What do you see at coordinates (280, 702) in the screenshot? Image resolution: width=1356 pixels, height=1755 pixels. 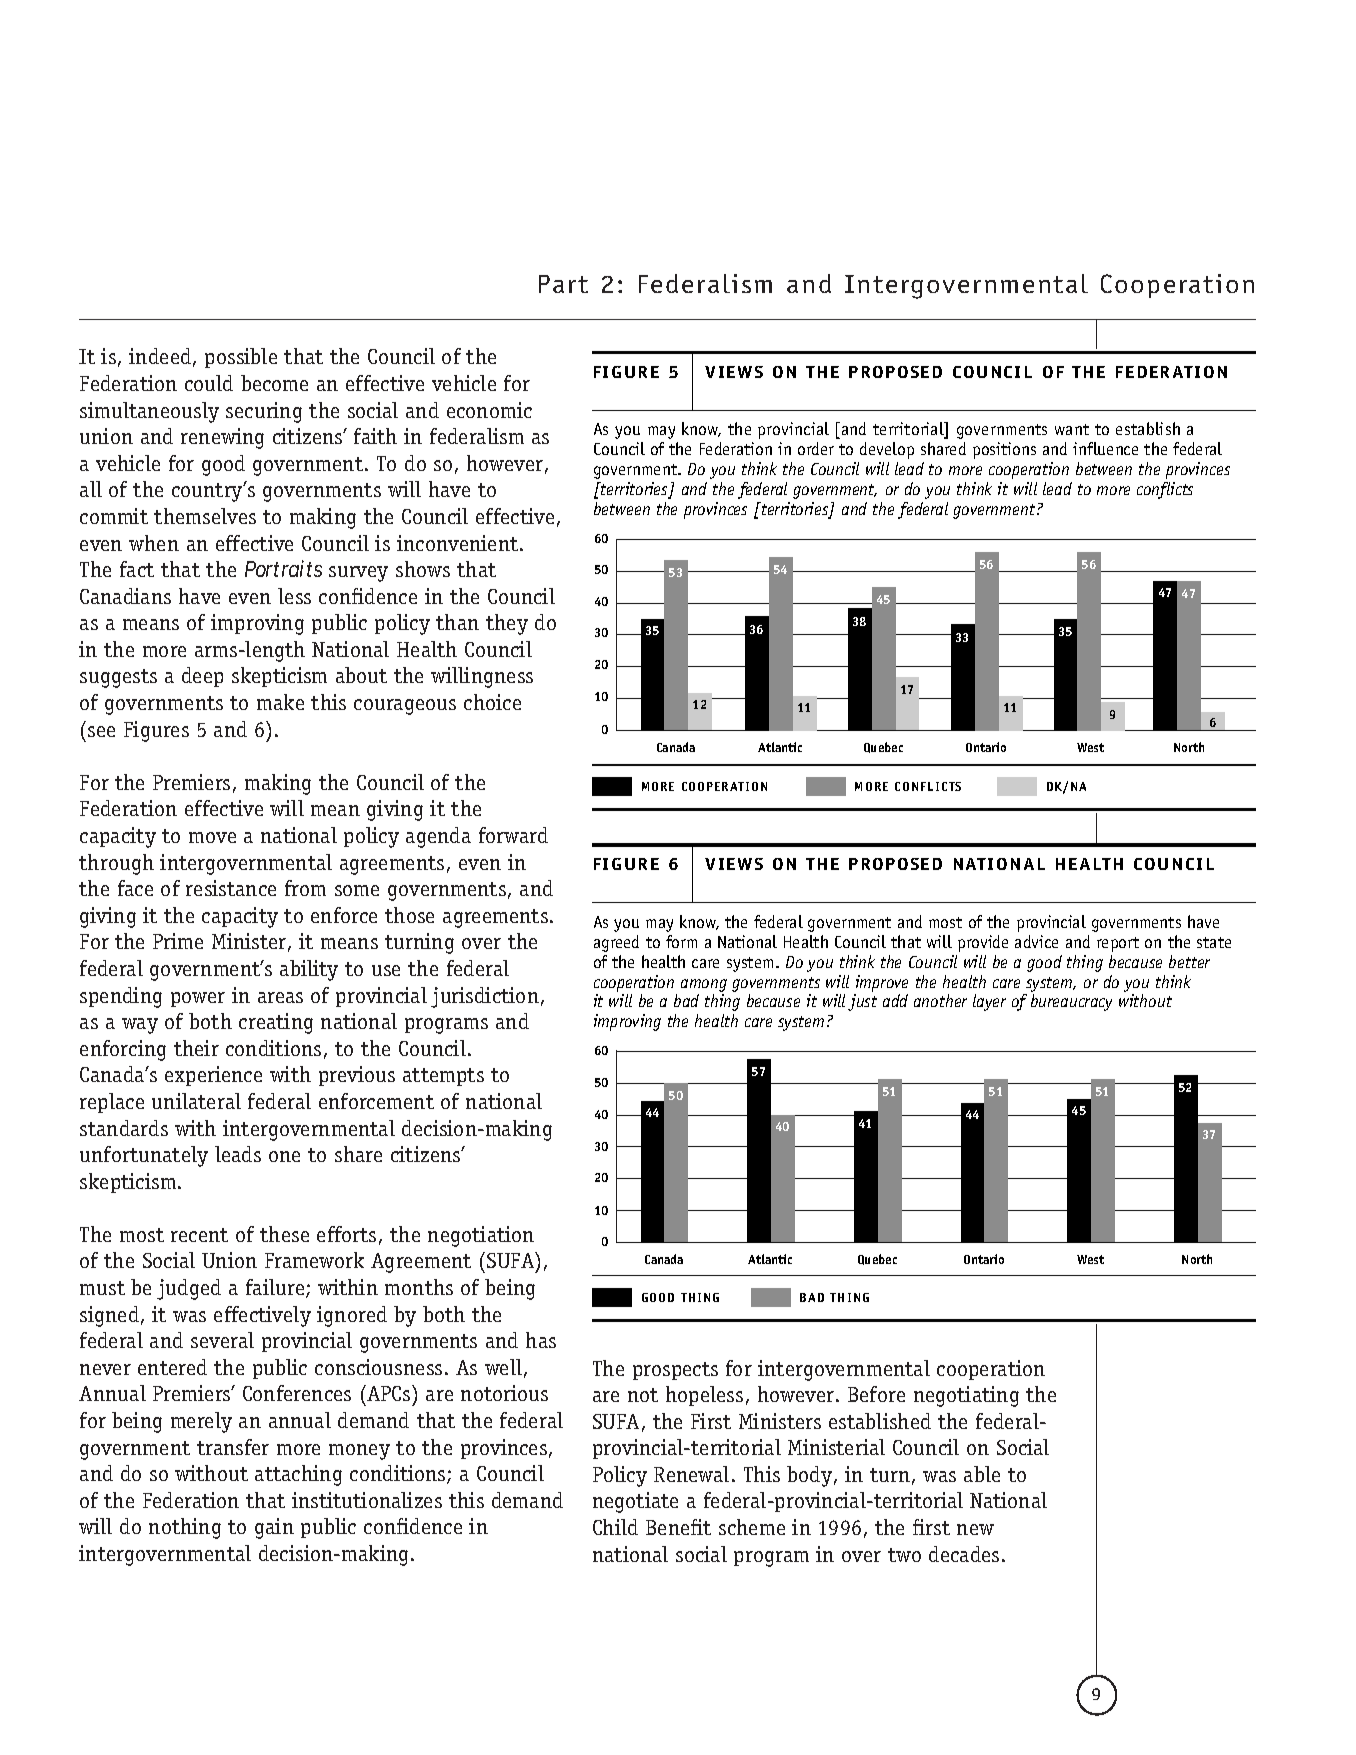 I see `make` at bounding box center [280, 702].
